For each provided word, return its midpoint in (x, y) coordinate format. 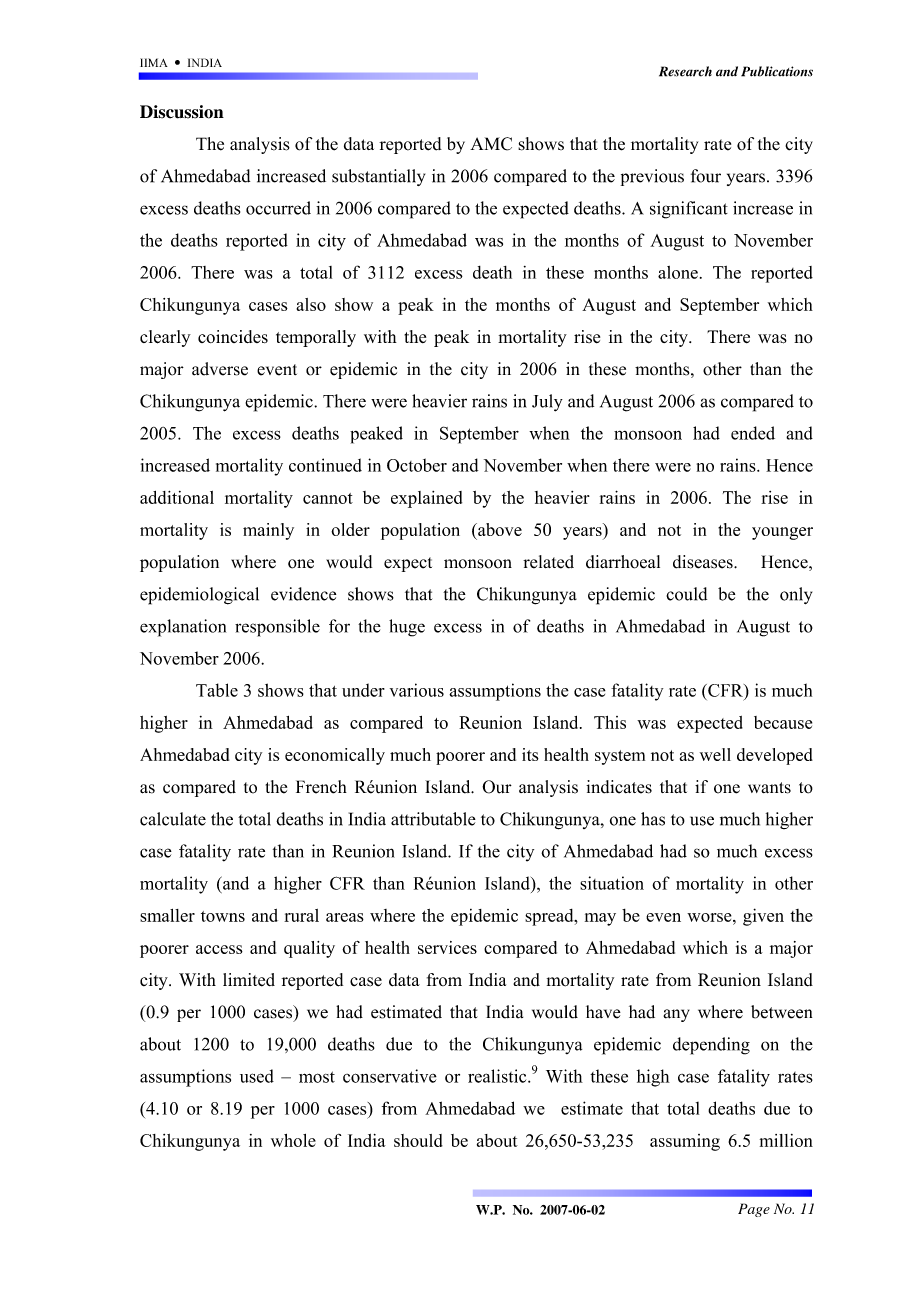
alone (678, 272)
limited (249, 980)
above (499, 529)
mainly (268, 531)
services (447, 947)
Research (685, 71)
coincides (233, 336)
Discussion (182, 112)
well (715, 754)
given (763, 917)
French (321, 787)
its (530, 754)
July (547, 403)
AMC (491, 144)
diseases (704, 562)
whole (293, 1140)
